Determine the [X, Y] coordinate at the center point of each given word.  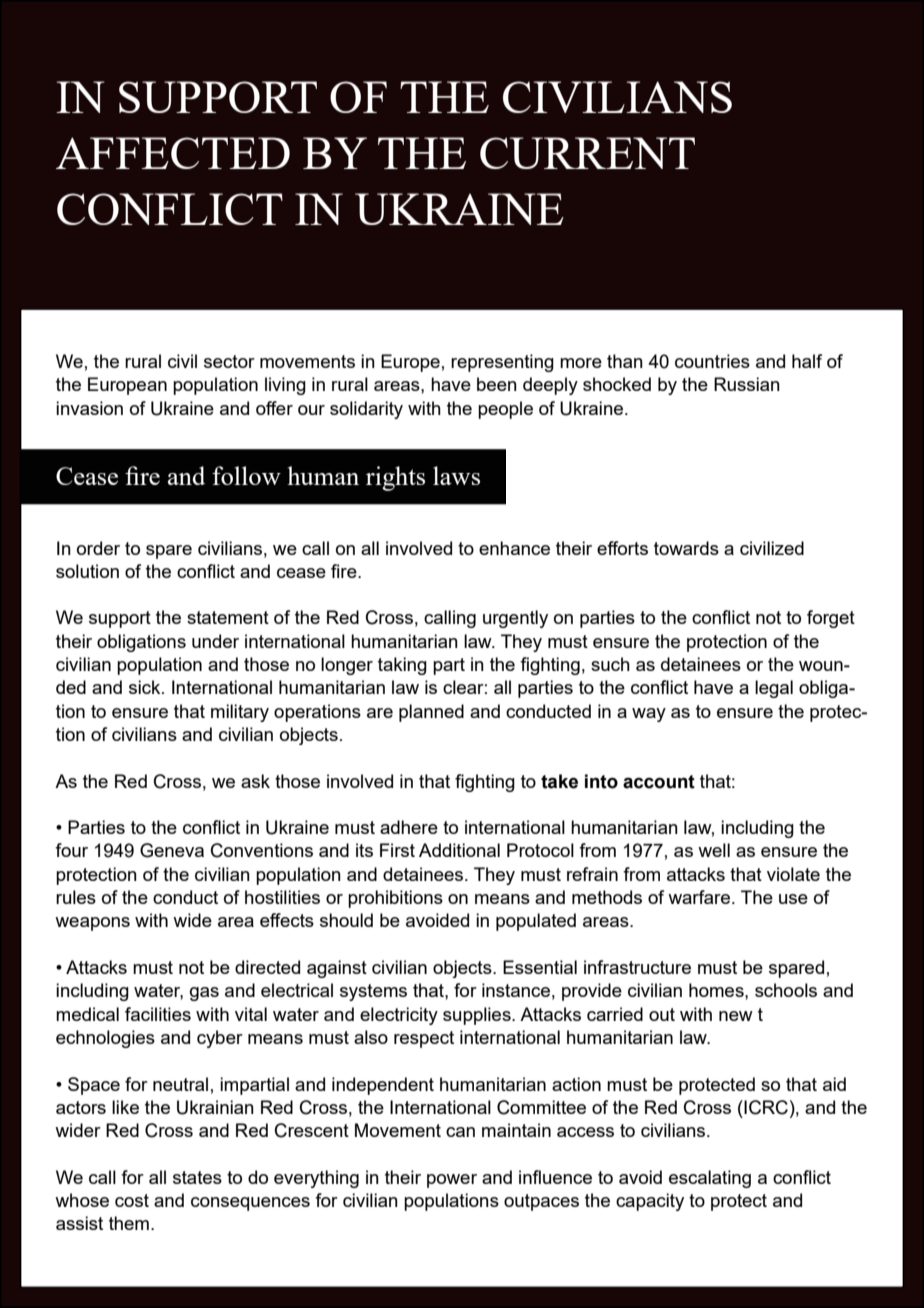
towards [686, 548]
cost [132, 1200]
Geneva [172, 850]
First [397, 850]
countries [712, 361]
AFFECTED [173, 153]
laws [456, 475]
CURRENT [587, 153]
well [714, 850]
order [98, 548]
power [452, 1181]
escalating [710, 1179]
